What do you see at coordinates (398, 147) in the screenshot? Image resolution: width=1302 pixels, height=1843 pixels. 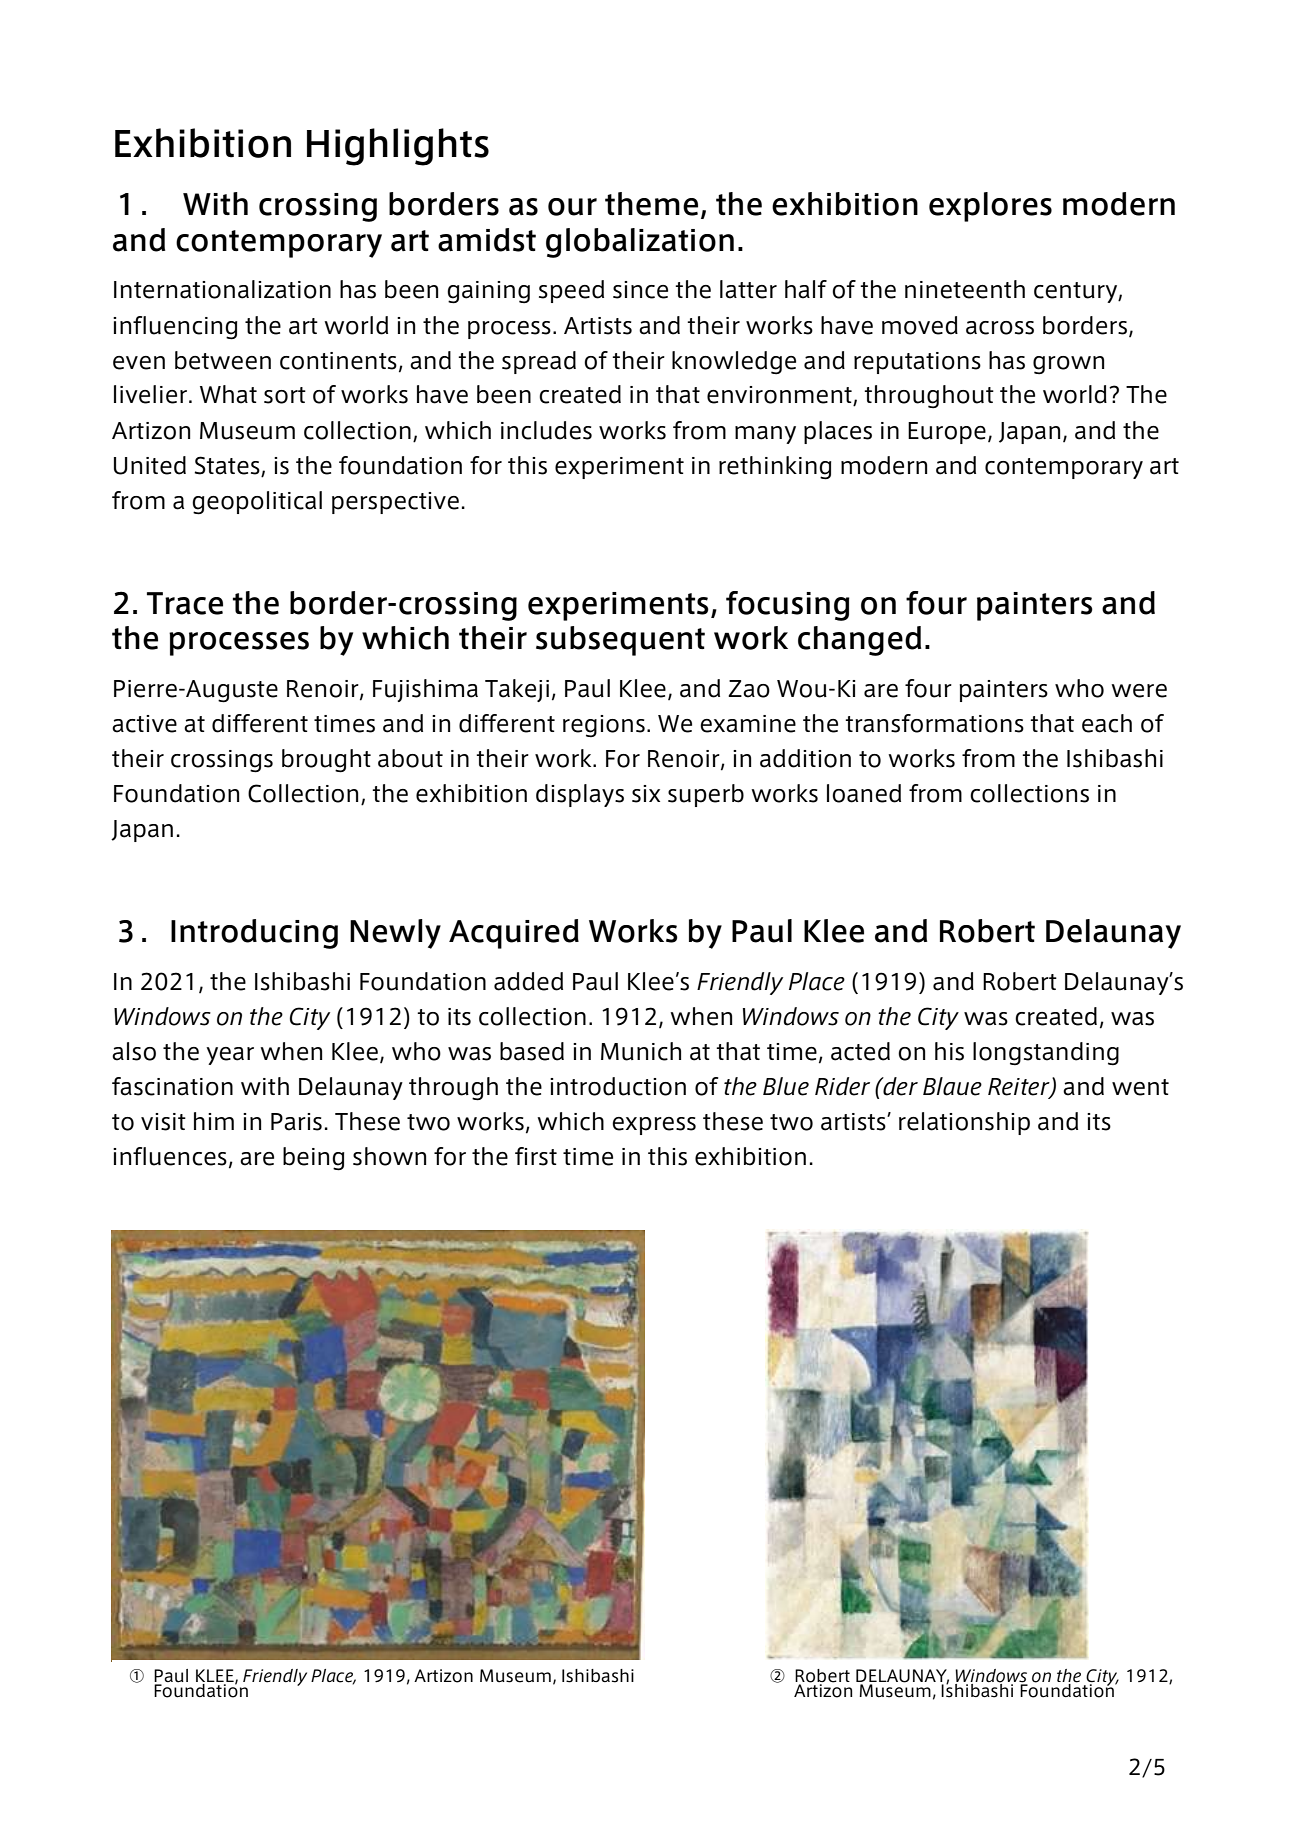 I see `Highlights` at bounding box center [398, 147].
